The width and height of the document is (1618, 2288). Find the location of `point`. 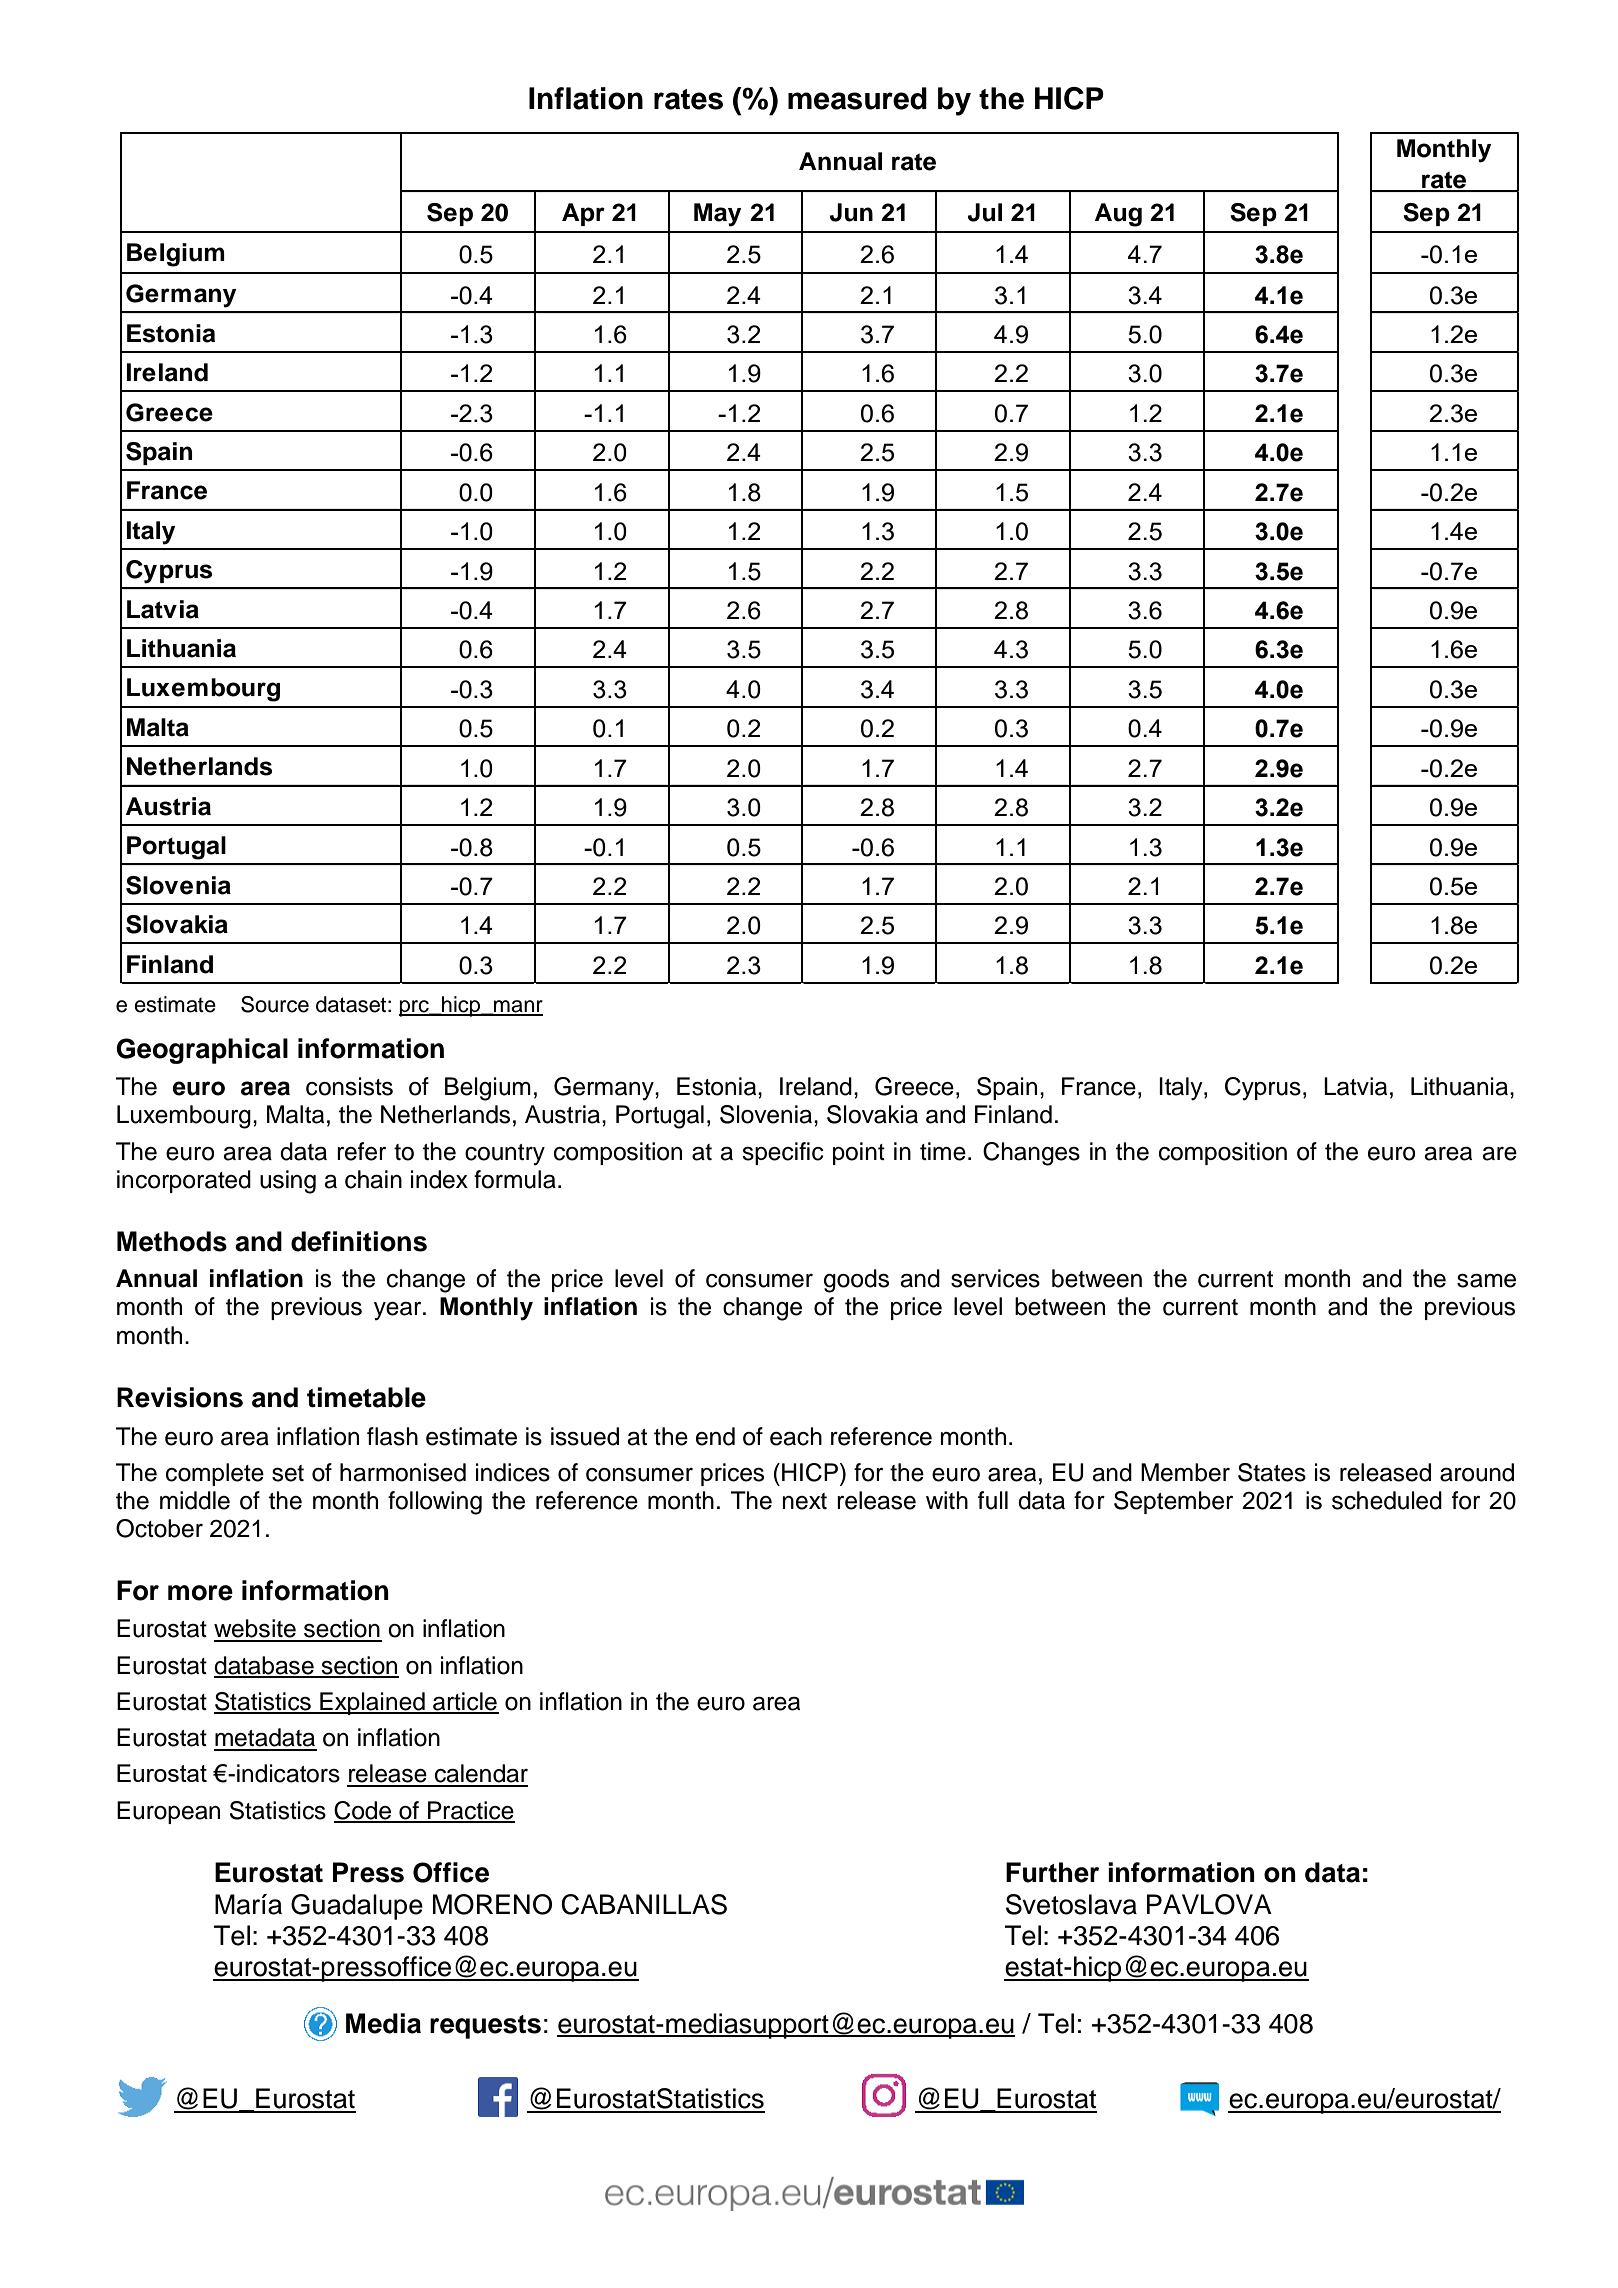

point is located at coordinates (859, 1153).
